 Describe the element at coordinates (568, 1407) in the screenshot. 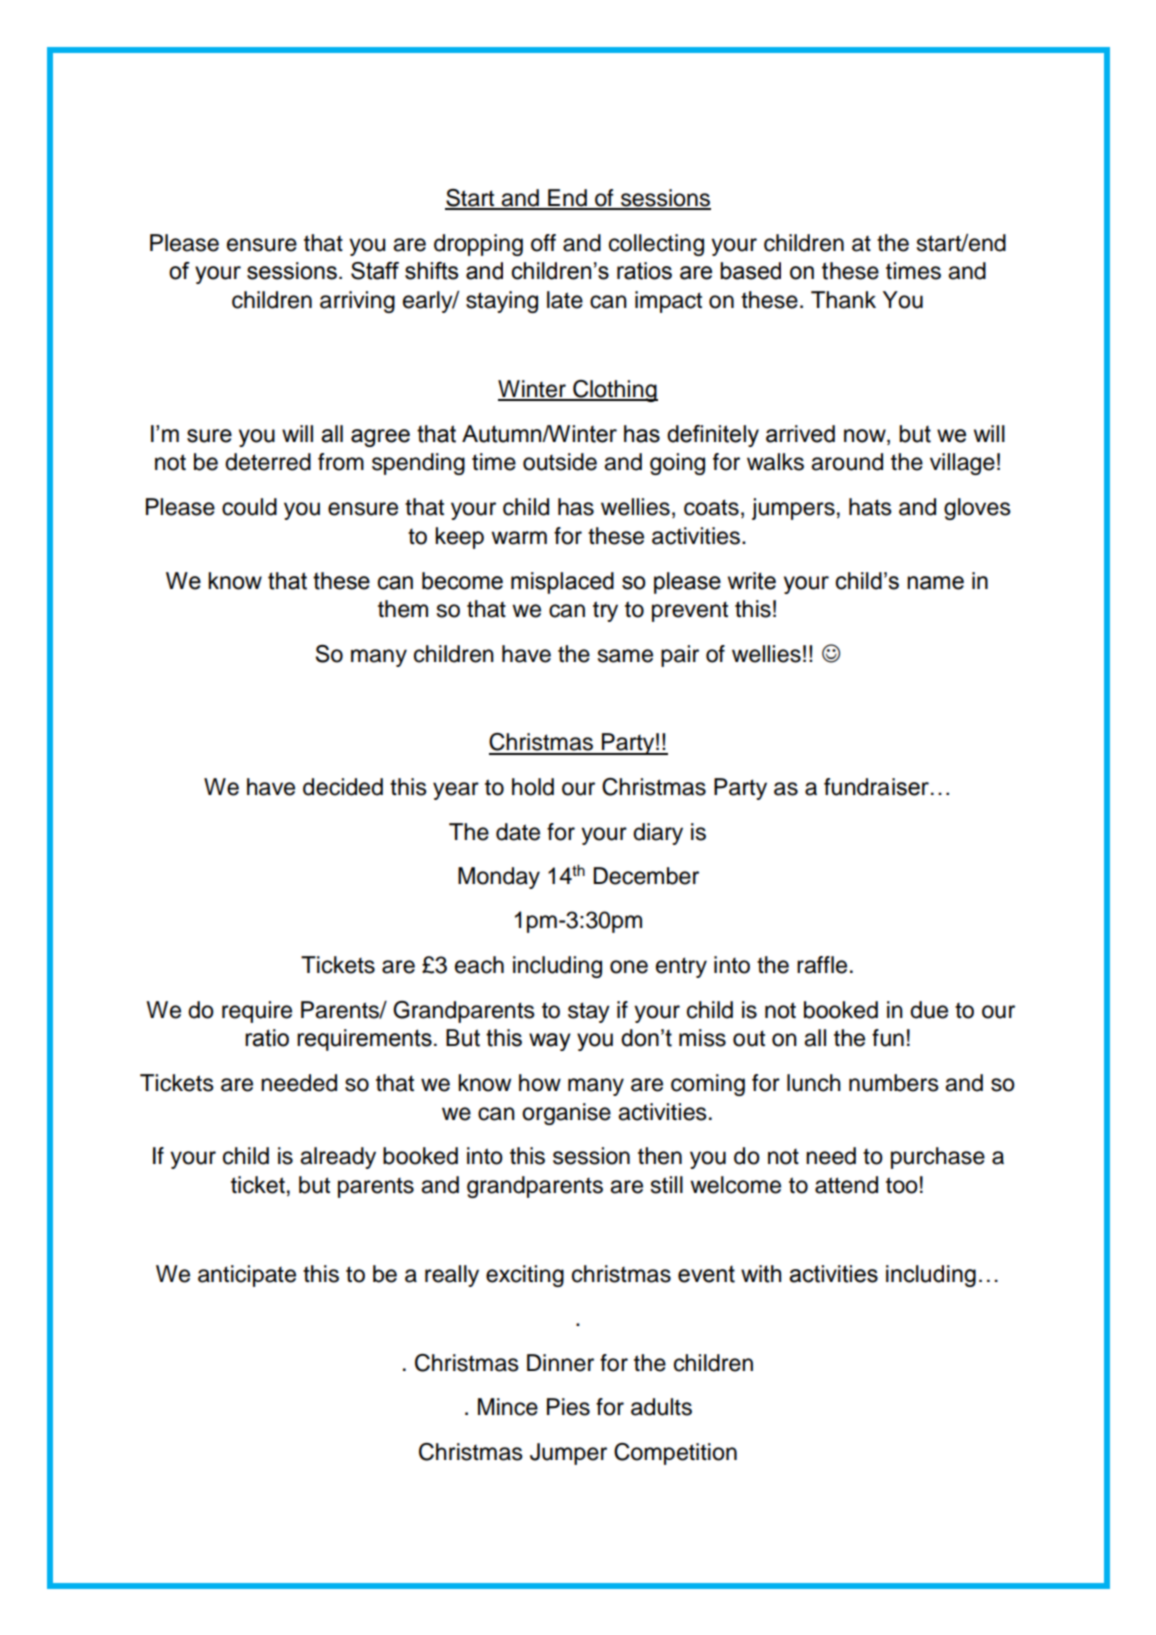

I see `Pies` at that location.
